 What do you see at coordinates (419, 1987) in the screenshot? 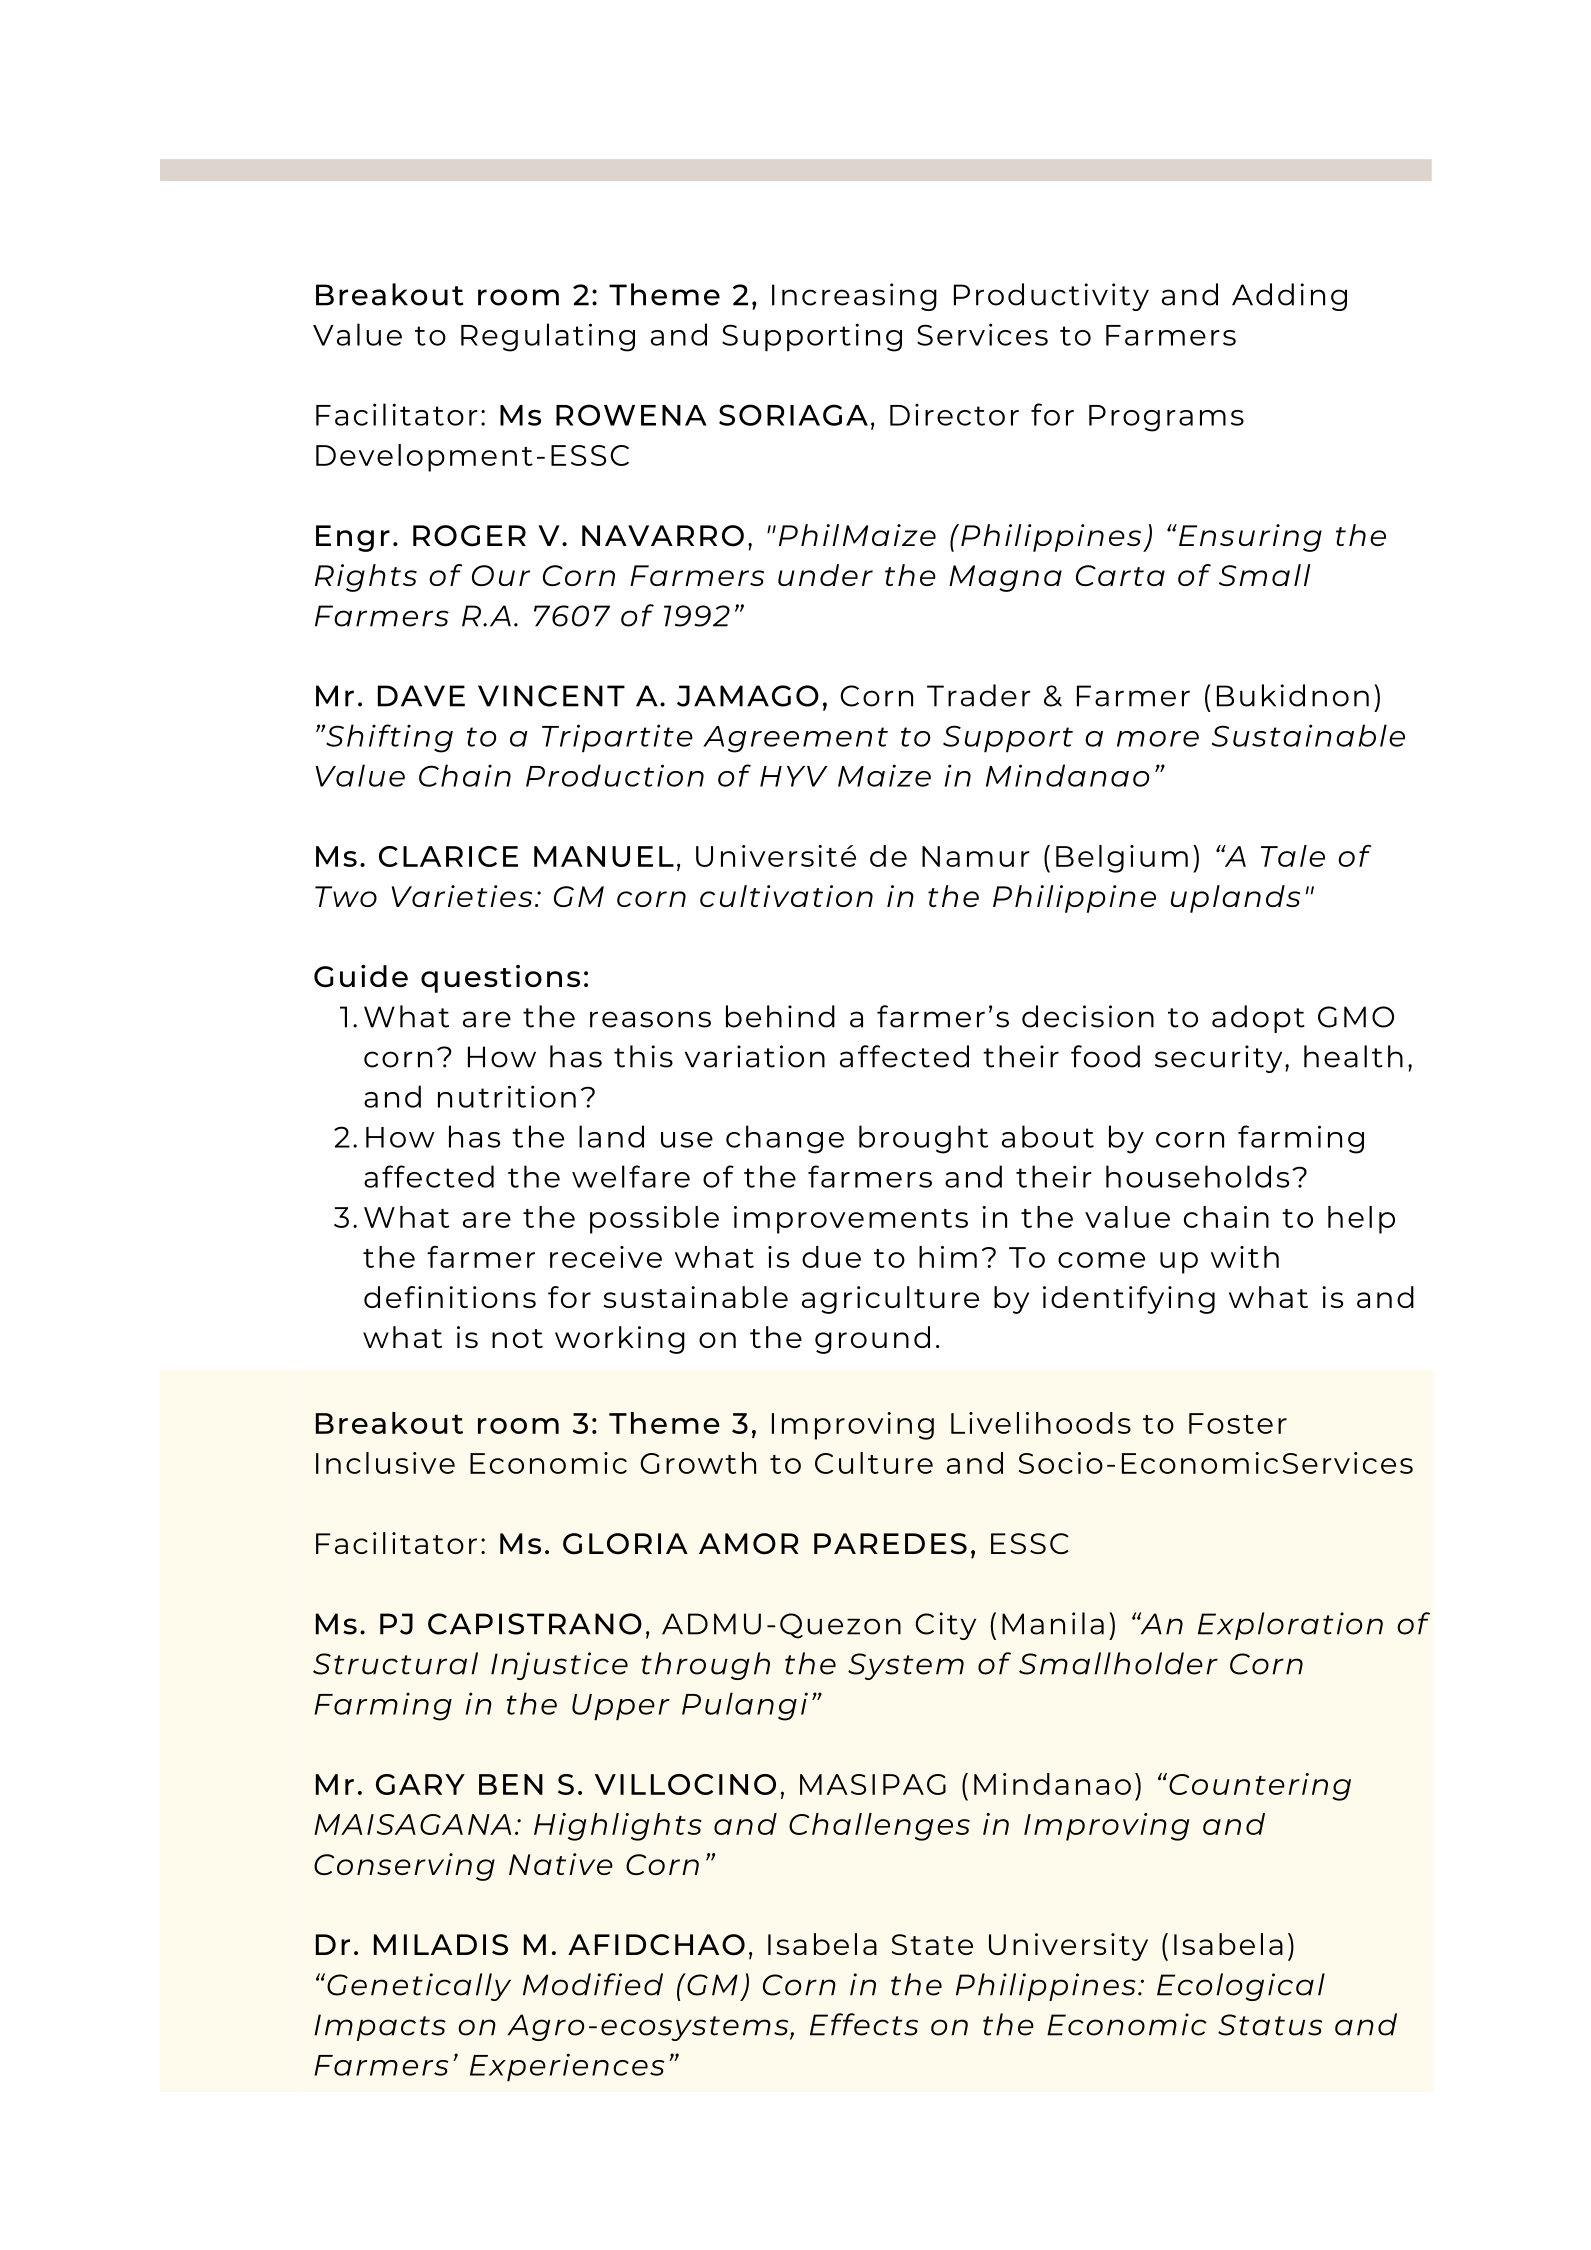
I see `Genetically` at bounding box center [419, 1987].
